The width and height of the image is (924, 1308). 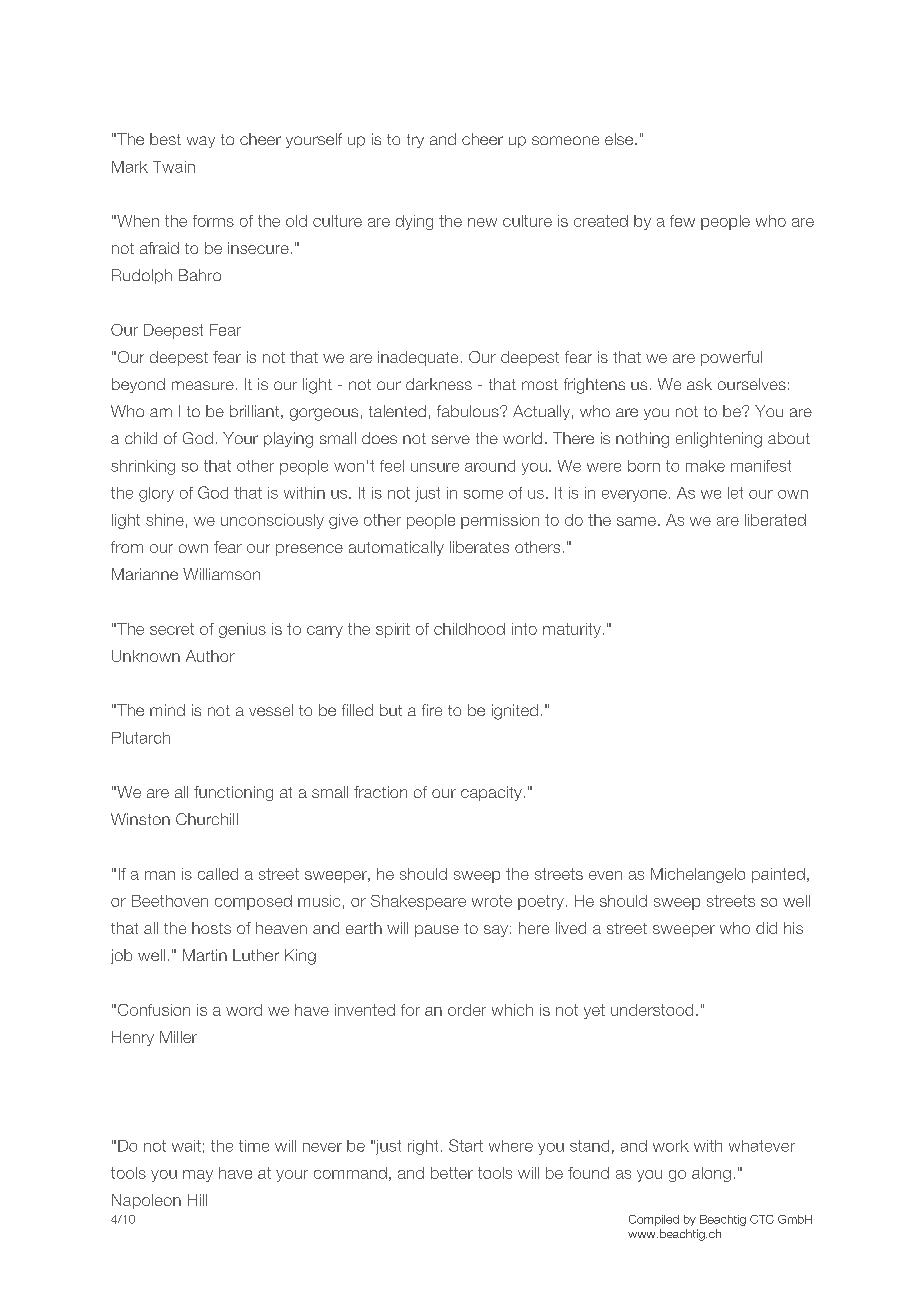 I want to click on better, so click(x=452, y=1173).
